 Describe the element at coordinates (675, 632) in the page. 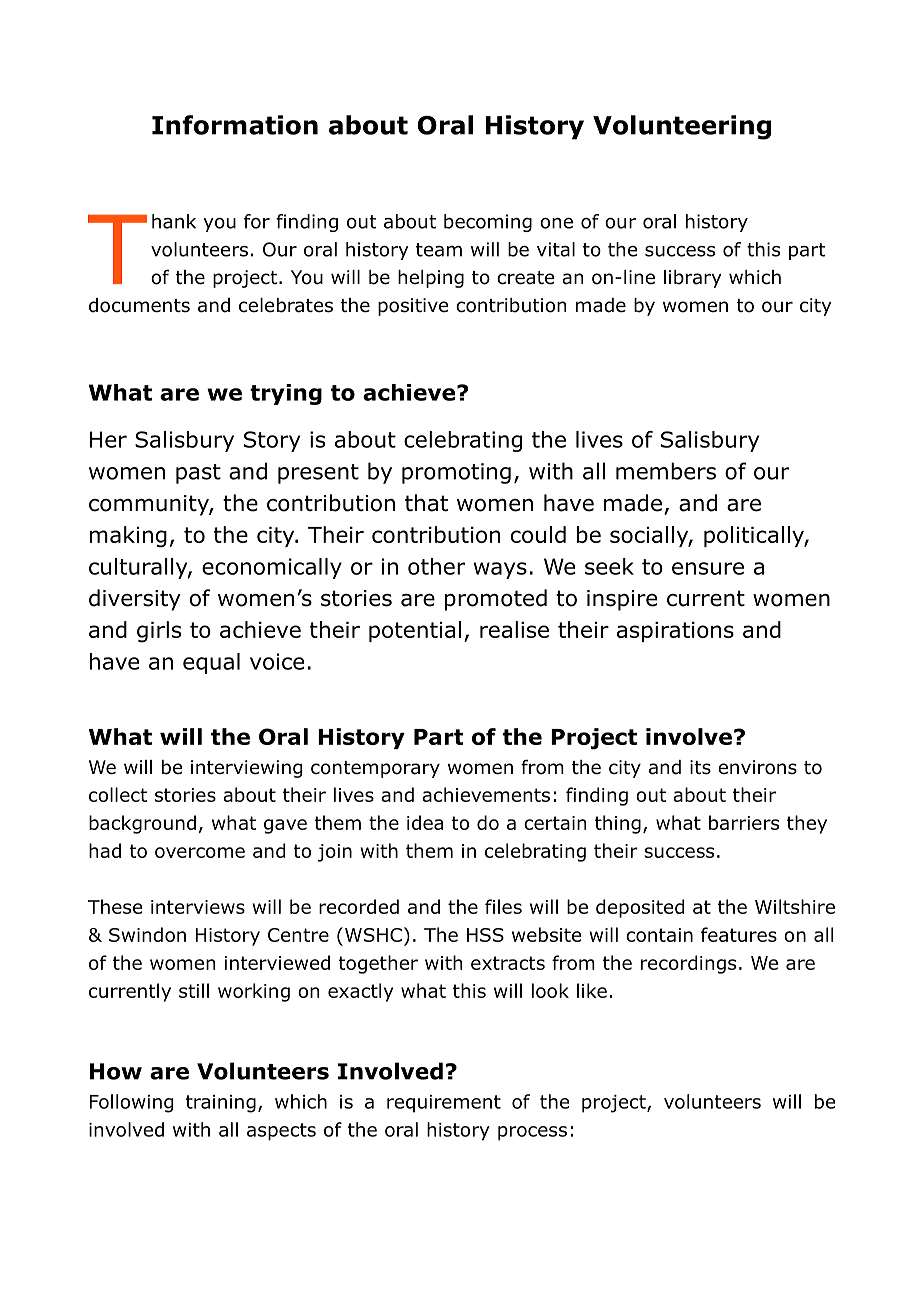

I see `aspirations` at that location.
